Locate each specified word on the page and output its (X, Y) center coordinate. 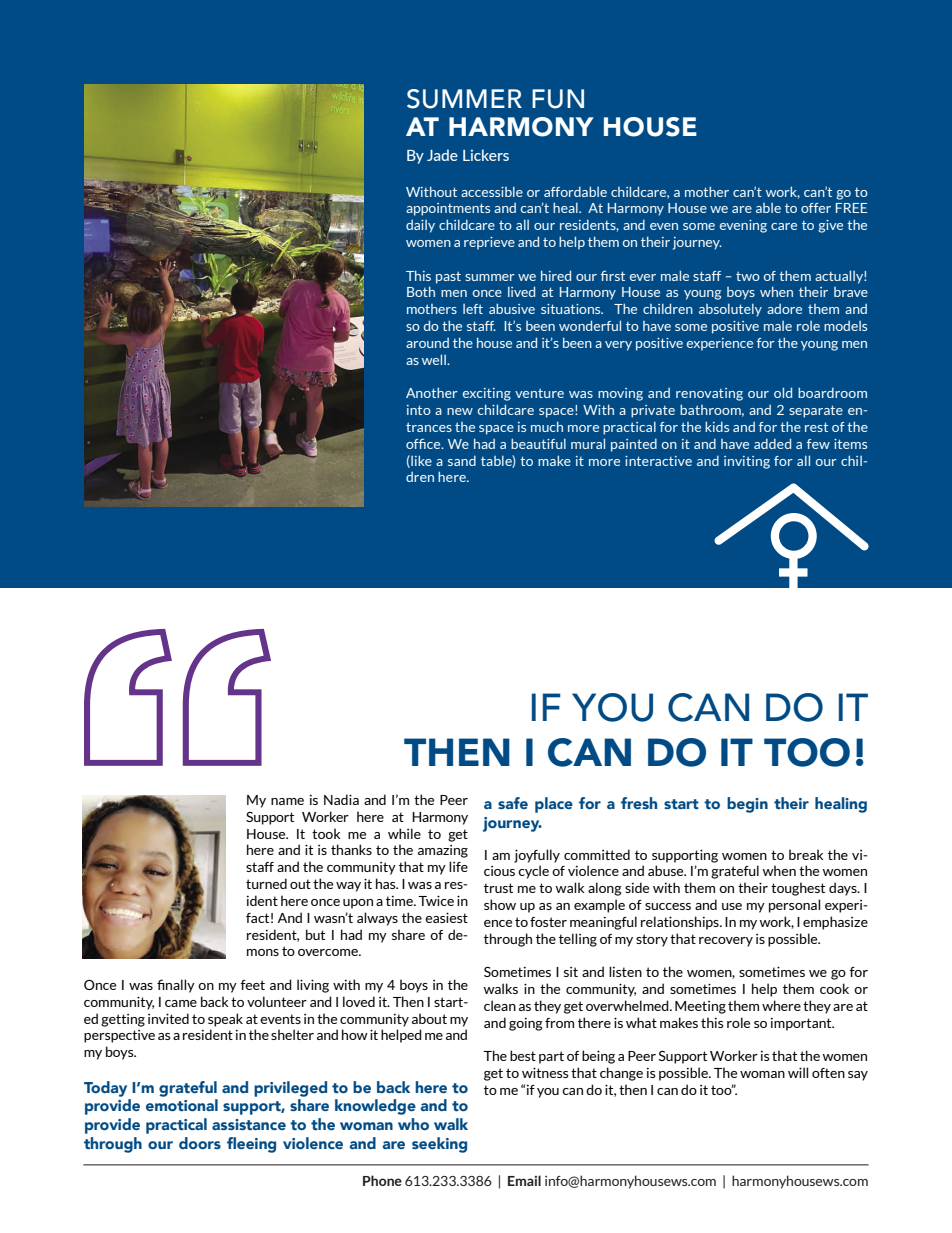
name (287, 801)
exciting (487, 394)
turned (266, 883)
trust (498, 888)
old (783, 392)
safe (513, 803)
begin (747, 805)
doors (200, 1143)
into (419, 410)
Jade (442, 155)
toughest (798, 889)
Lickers (486, 155)
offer (816, 208)
